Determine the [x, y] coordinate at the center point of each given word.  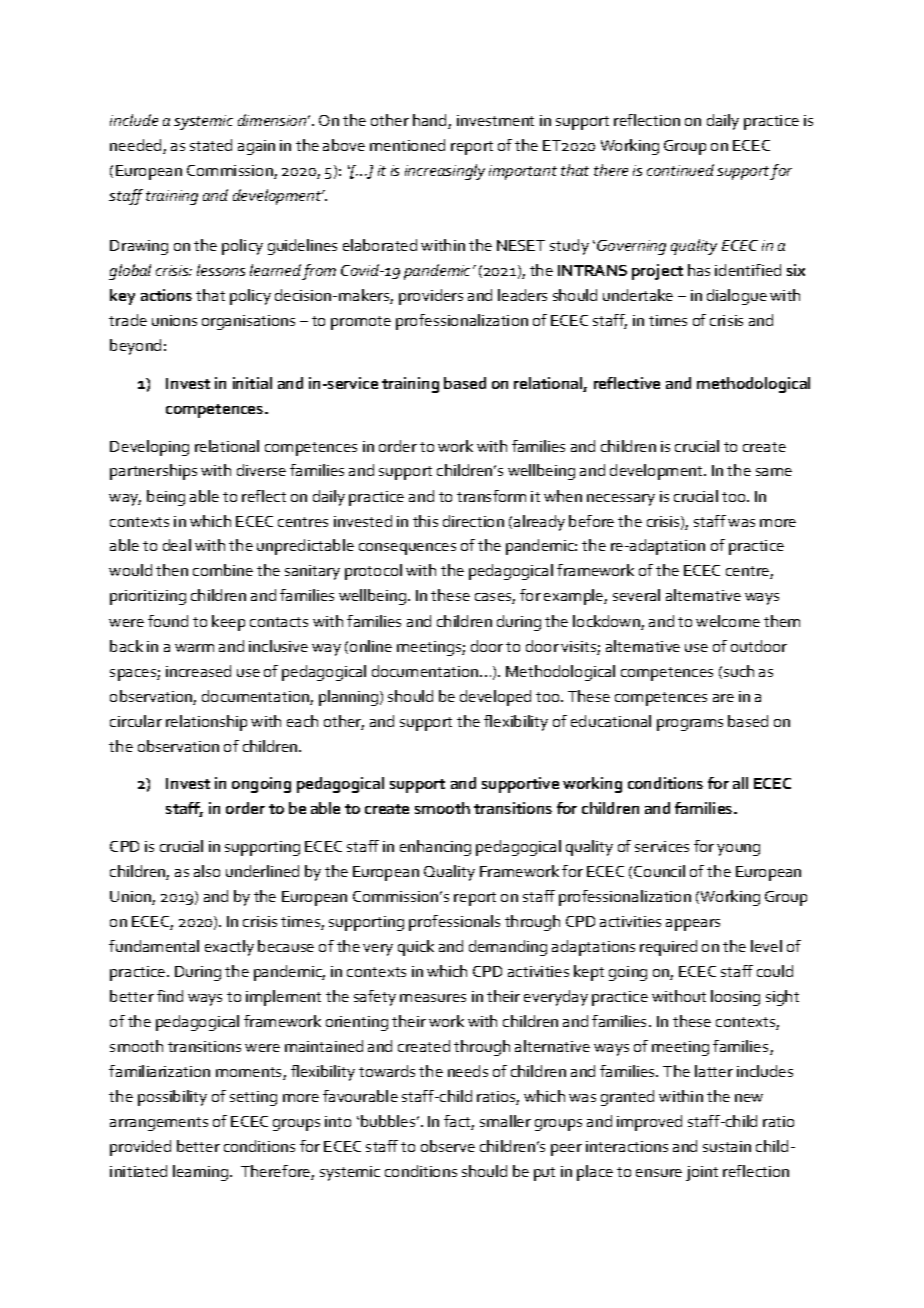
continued [680, 170]
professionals [454, 923]
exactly [229, 948]
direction [473, 521]
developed [495, 698]
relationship [206, 723]
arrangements [159, 1124]
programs [690, 725]
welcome [728, 621]
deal [177, 545]
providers [431, 297]
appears [693, 925]
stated [211, 145]
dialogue [737, 297]
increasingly [445, 172]
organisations [248, 322]
